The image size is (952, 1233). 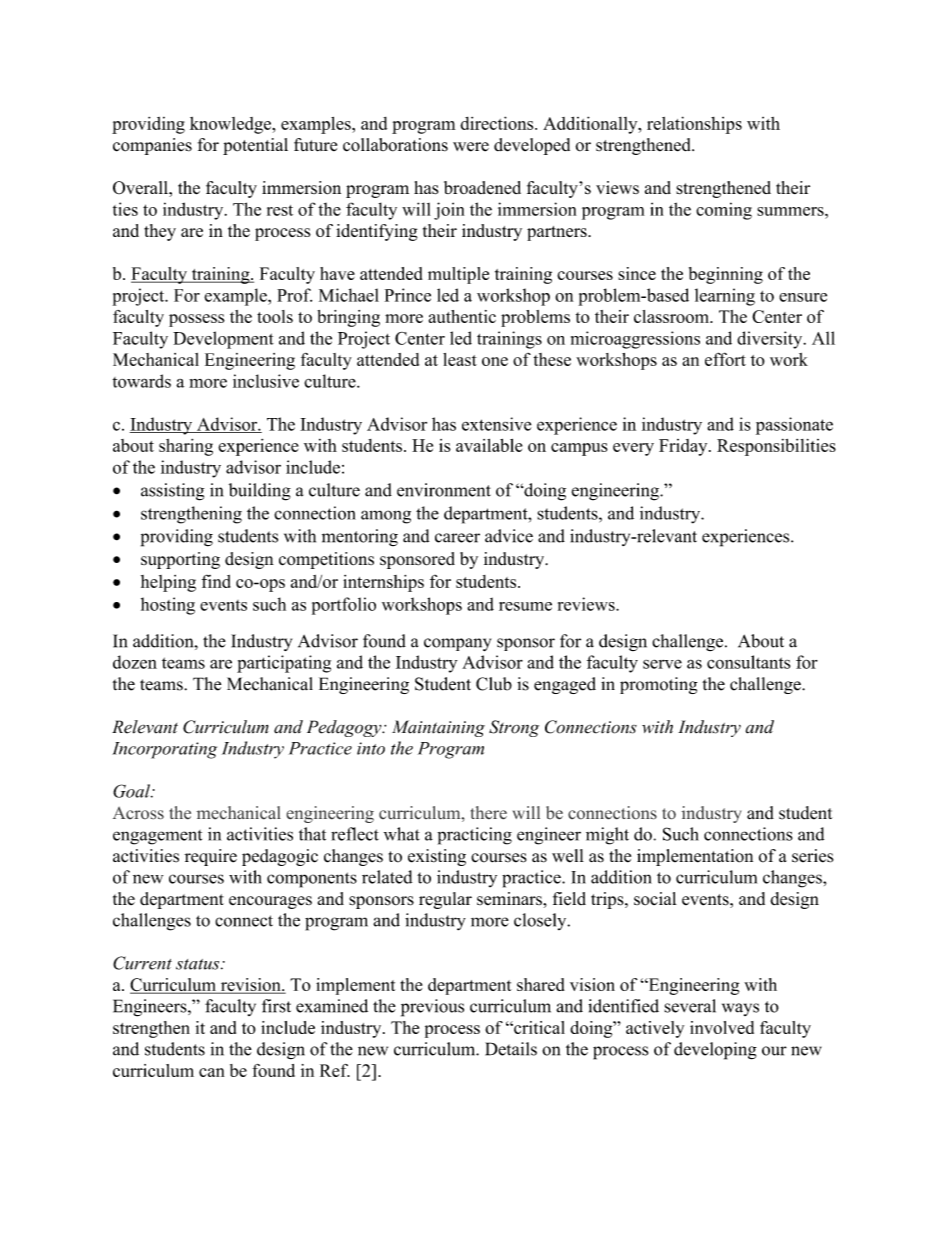 What do you see at coordinates (438, 728) in the image?
I see `Maintaining` at bounding box center [438, 728].
